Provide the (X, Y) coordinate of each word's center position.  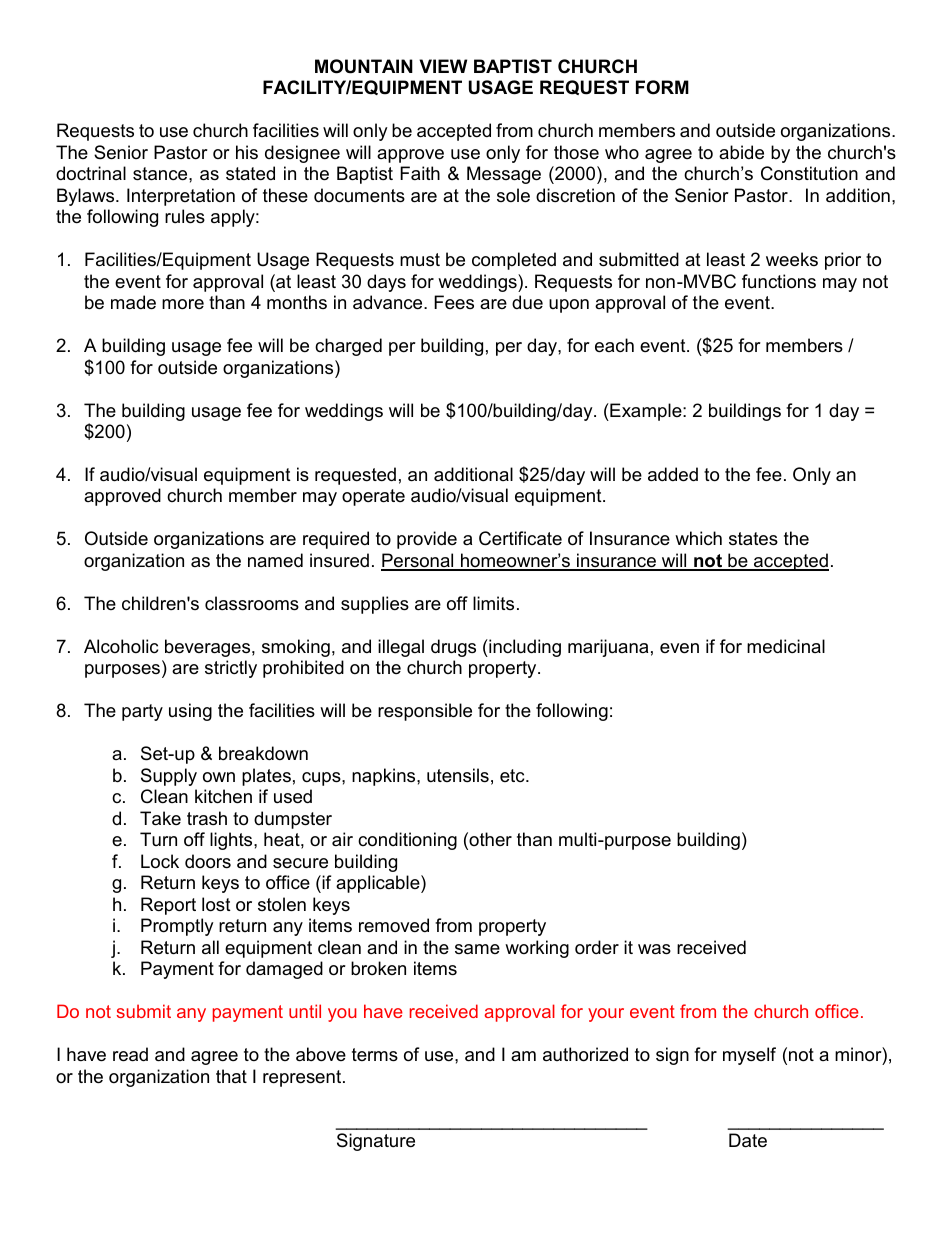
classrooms (252, 603)
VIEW (443, 66)
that (231, 1076)
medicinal (786, 646)
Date (748, 1140)
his (247, 152)
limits (493, 603)
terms (375, 1055)
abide (741, 152)
